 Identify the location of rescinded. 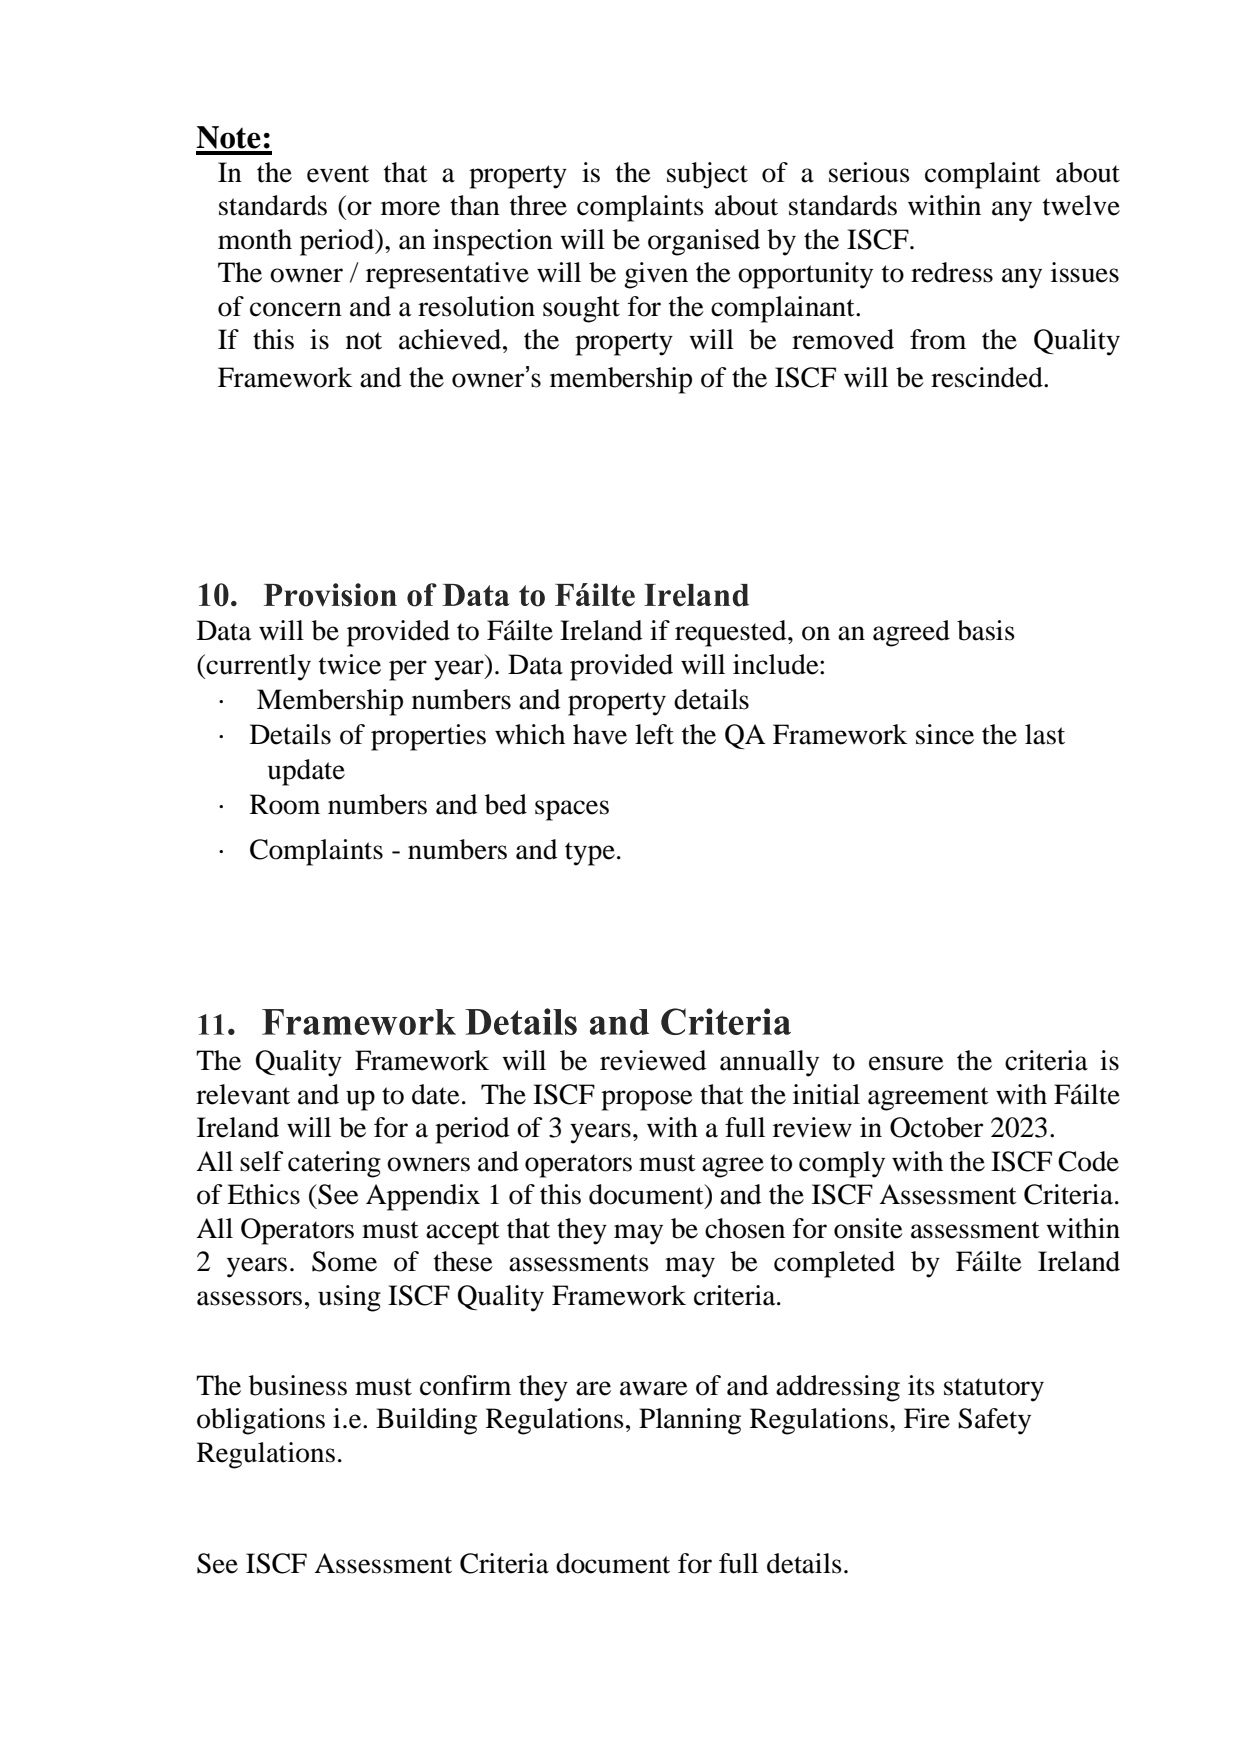
(988, 377).
